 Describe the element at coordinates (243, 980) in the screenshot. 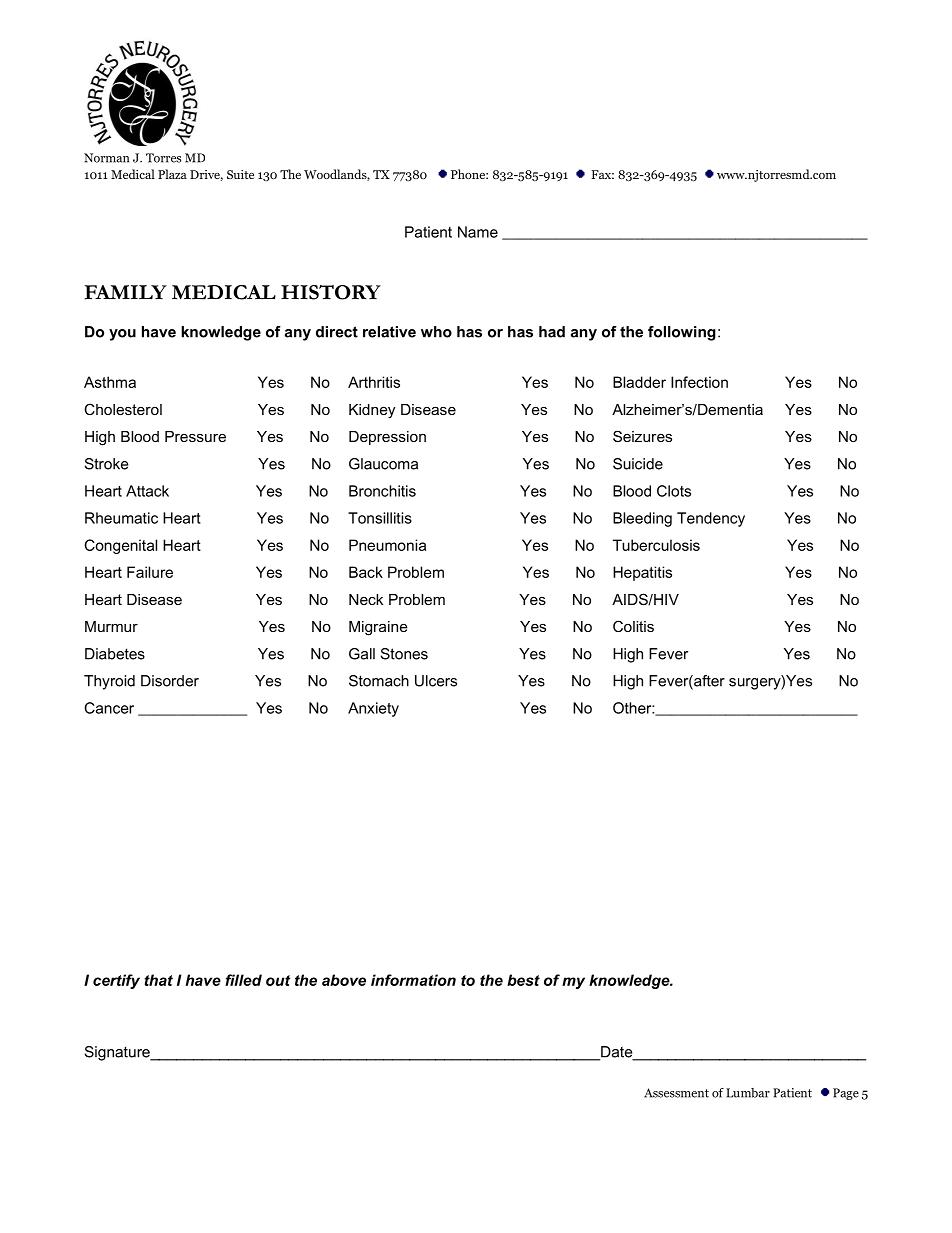

I see `filled` at that location.
